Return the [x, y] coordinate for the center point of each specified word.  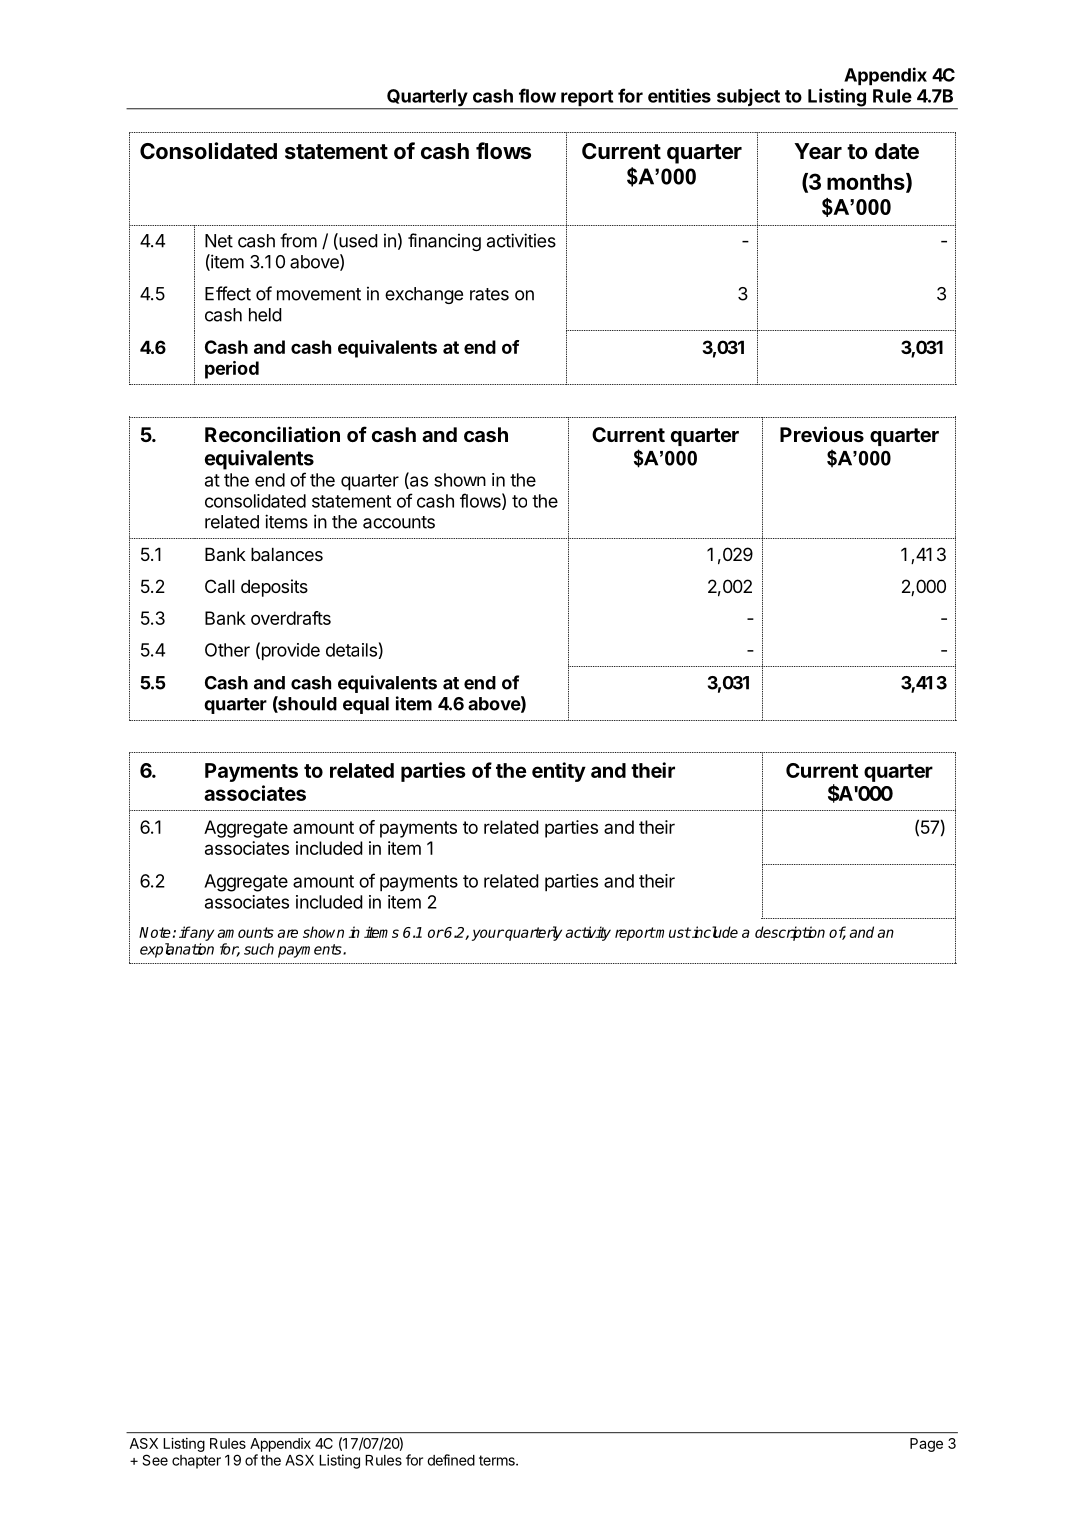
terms [498, 1460]
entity [559, 772]
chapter [196, 1462]
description [790, 933]
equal [366, 705]
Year [818, 151]
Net [219, 241]
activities [521, 240]
